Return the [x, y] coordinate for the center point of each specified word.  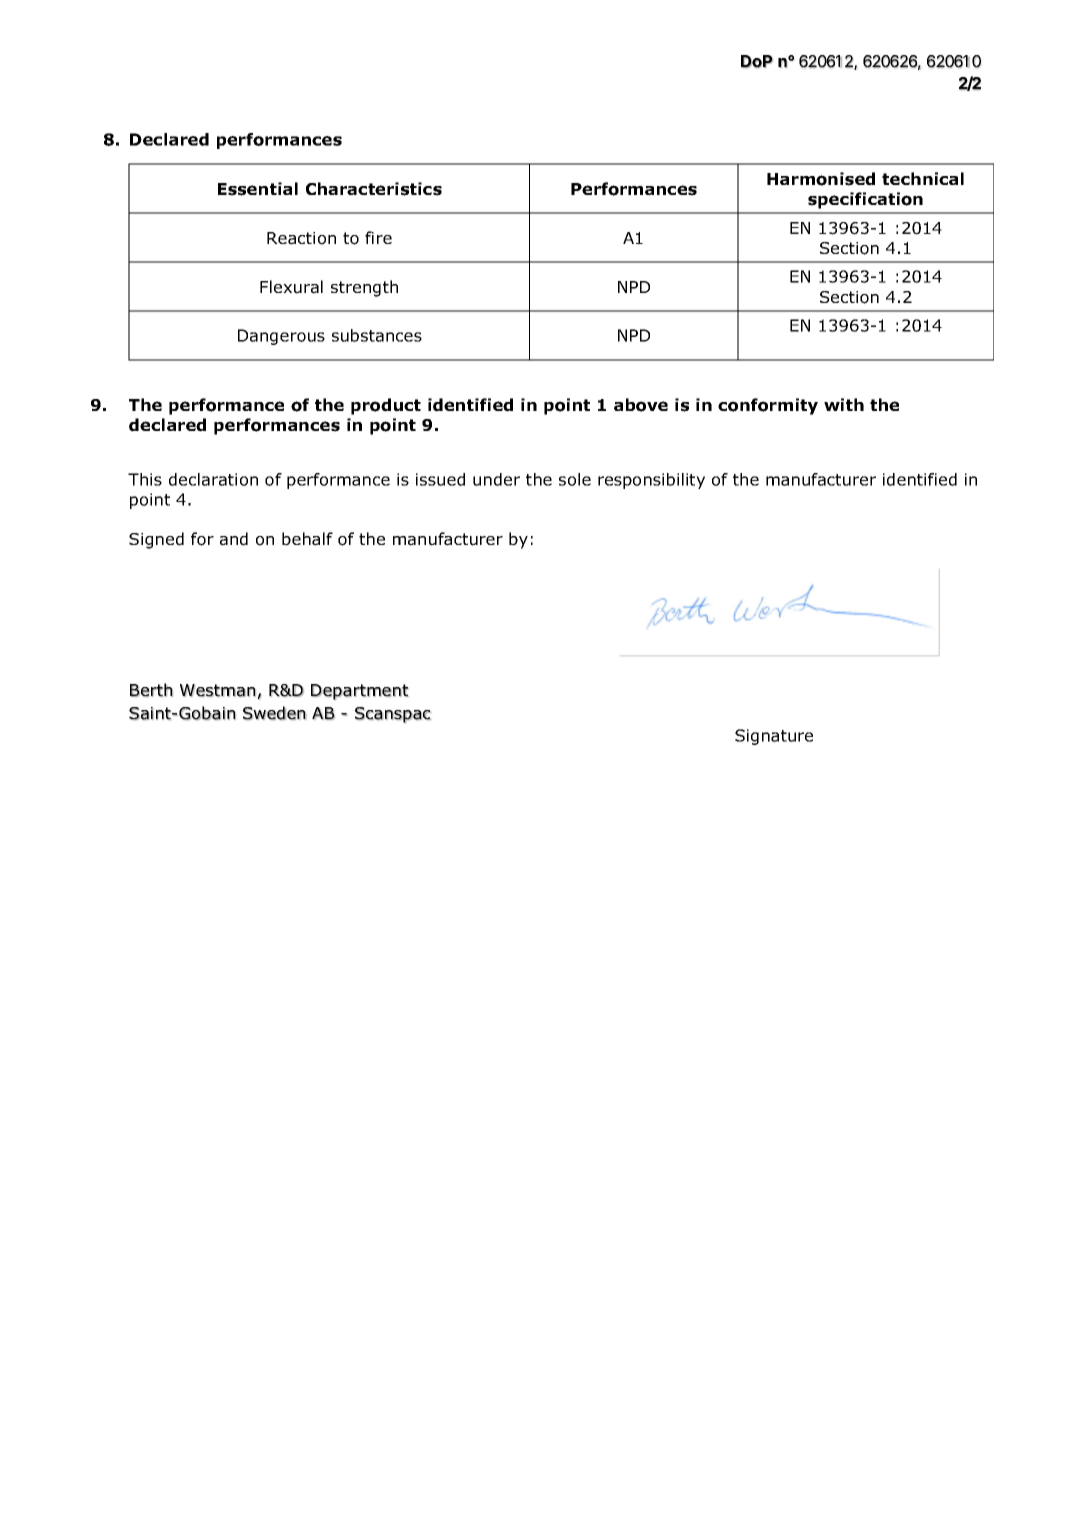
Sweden [274, 713]
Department [360, 692]
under [496, 479]
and [234, 539]
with [844, 404]
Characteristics [374, 189]
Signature [774, 737]
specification [865, 200]
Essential [258, 189]
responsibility [651, 481]
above [641, 405]
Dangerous [281, 337]
